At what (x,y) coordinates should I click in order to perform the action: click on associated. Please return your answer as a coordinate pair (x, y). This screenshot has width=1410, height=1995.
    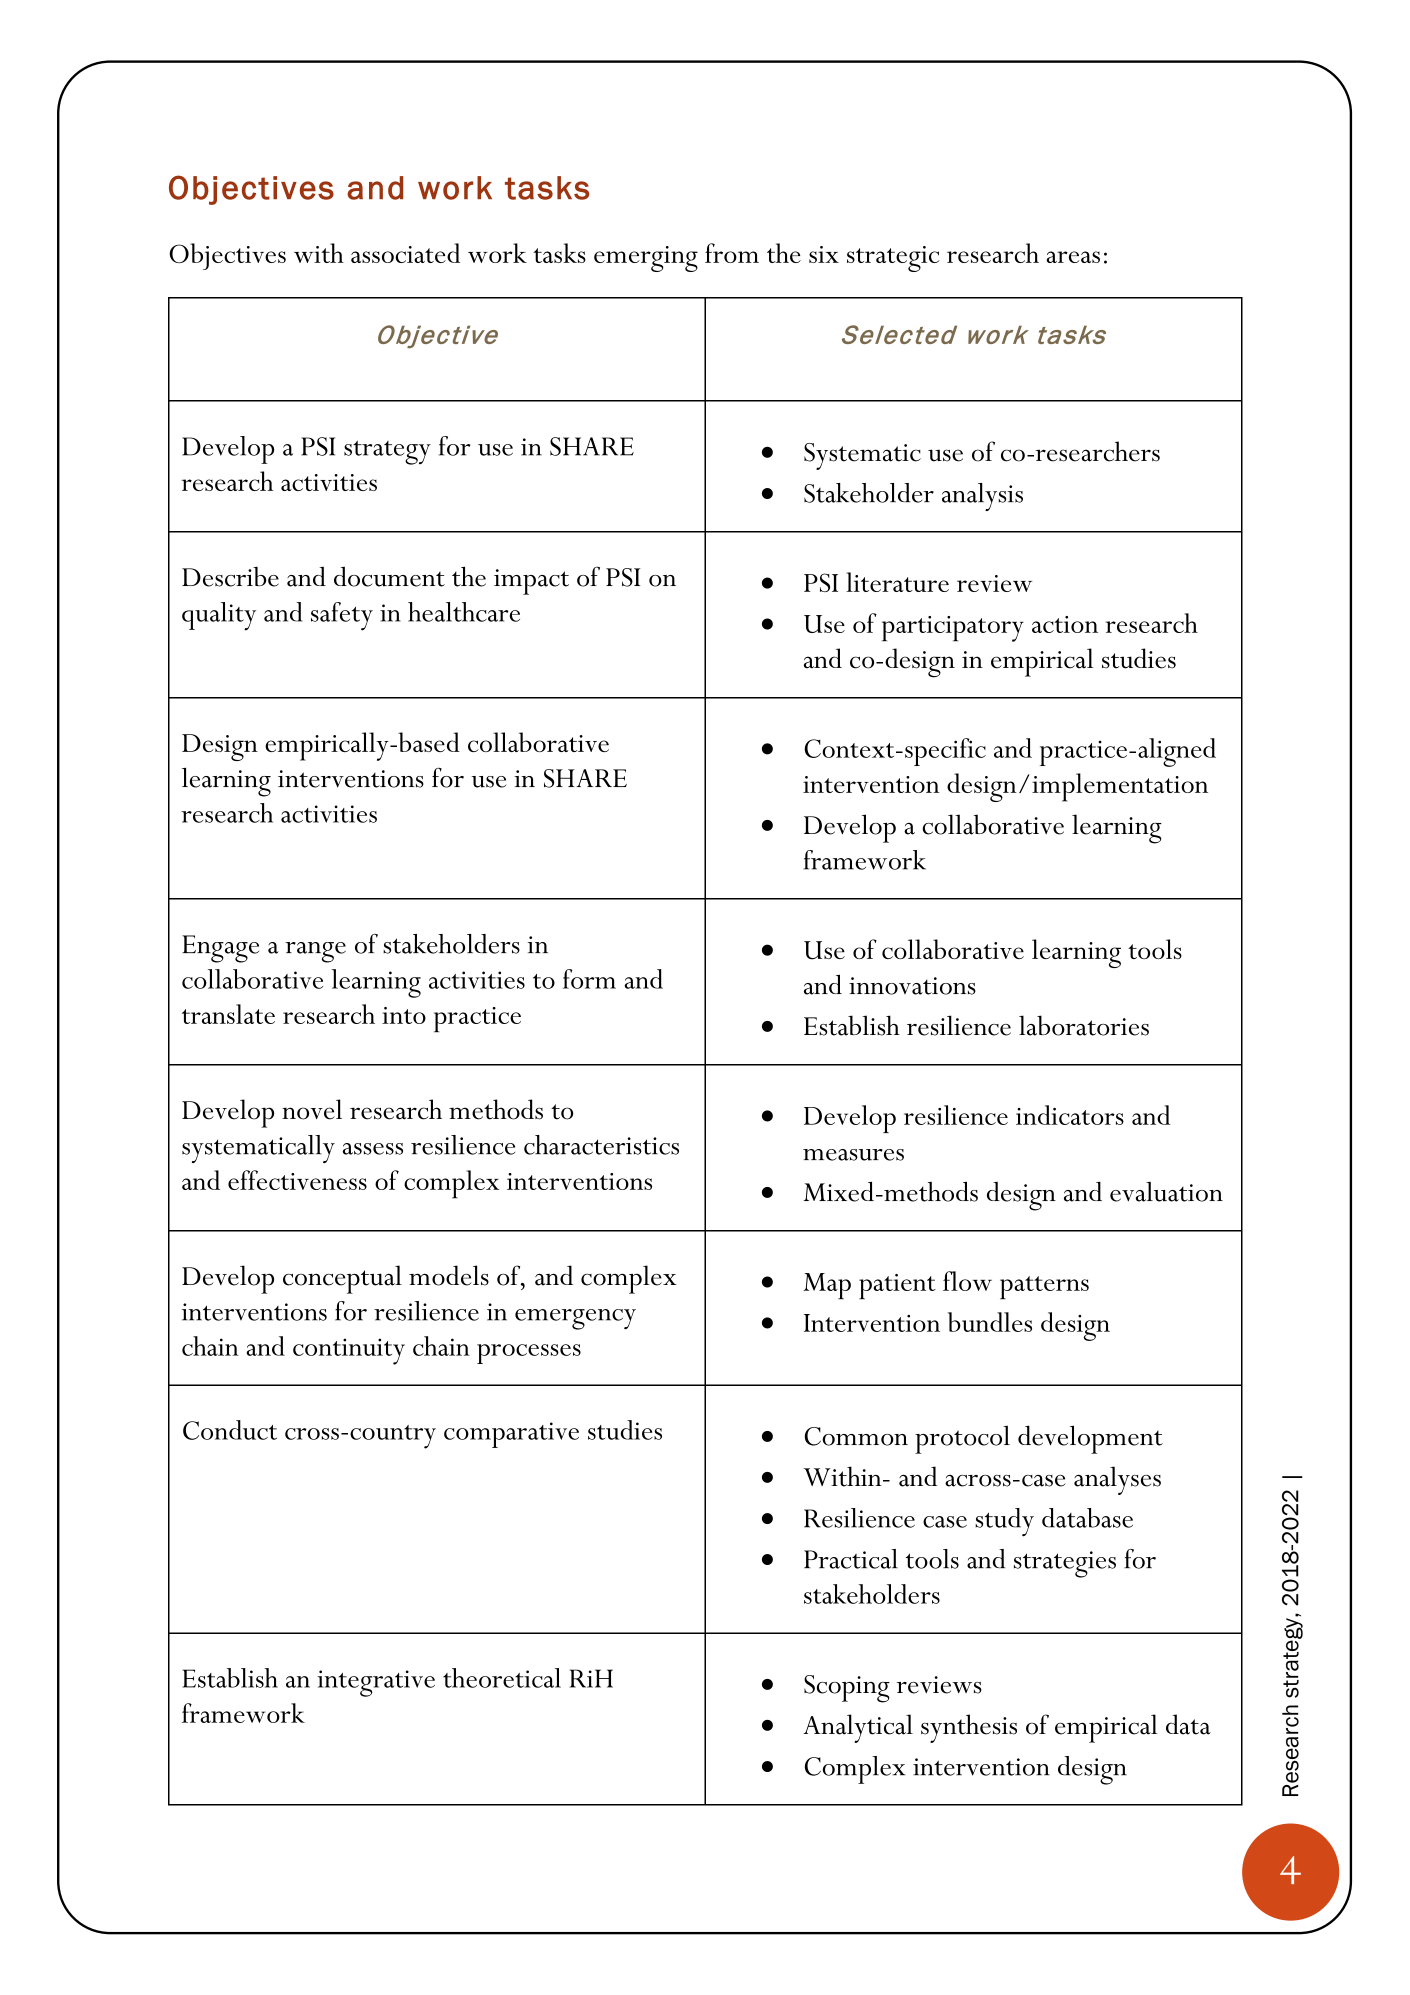
    Looking at the image, I should click on (405, 253).
